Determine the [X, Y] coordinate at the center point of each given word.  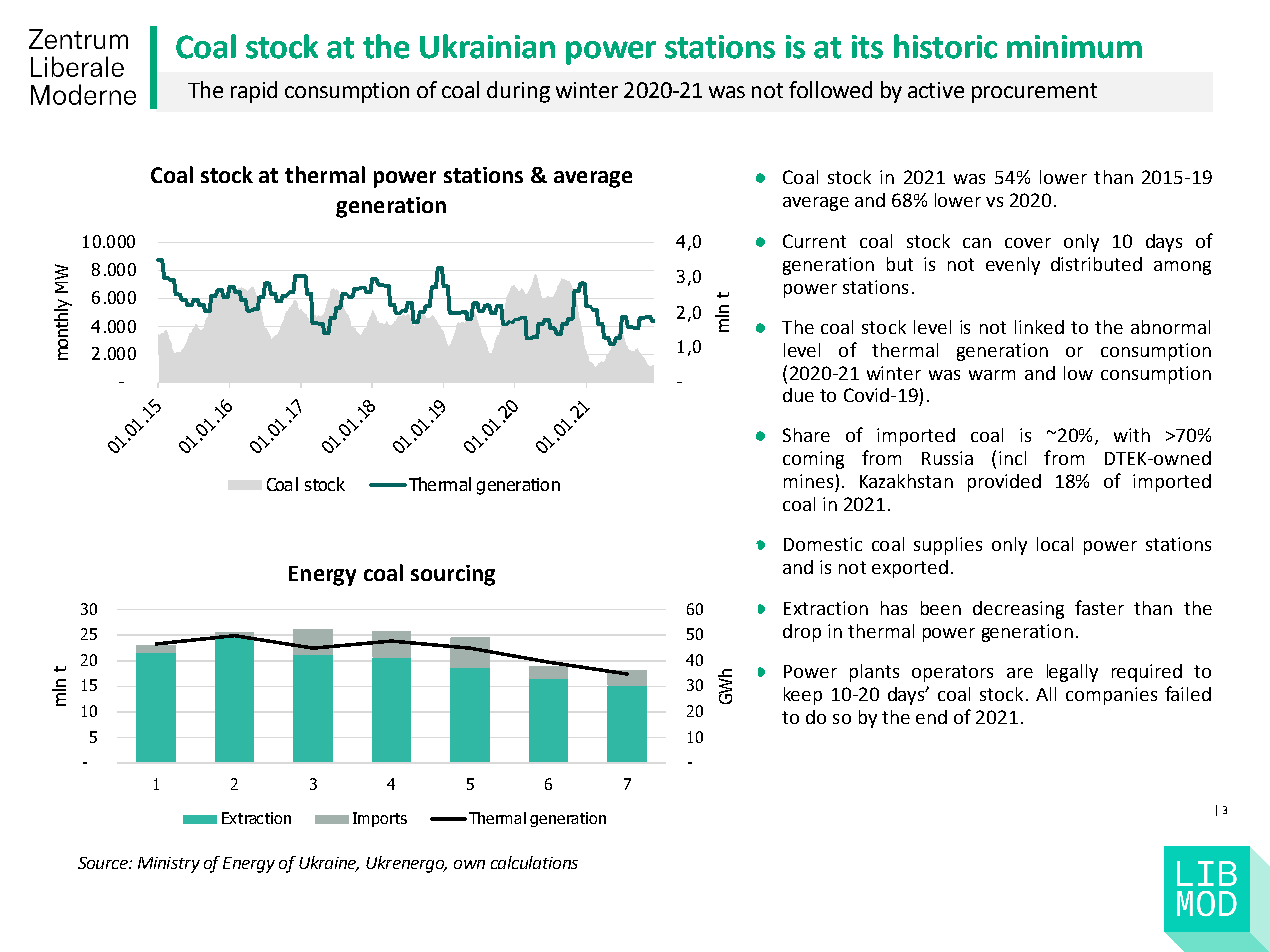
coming [813, 460]
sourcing [453, 575]
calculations [534, 862]
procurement [1034, 93]
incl [1012, 458]
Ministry [169, 865]
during [518, 92]
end [931, 717]
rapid [254, 92]
